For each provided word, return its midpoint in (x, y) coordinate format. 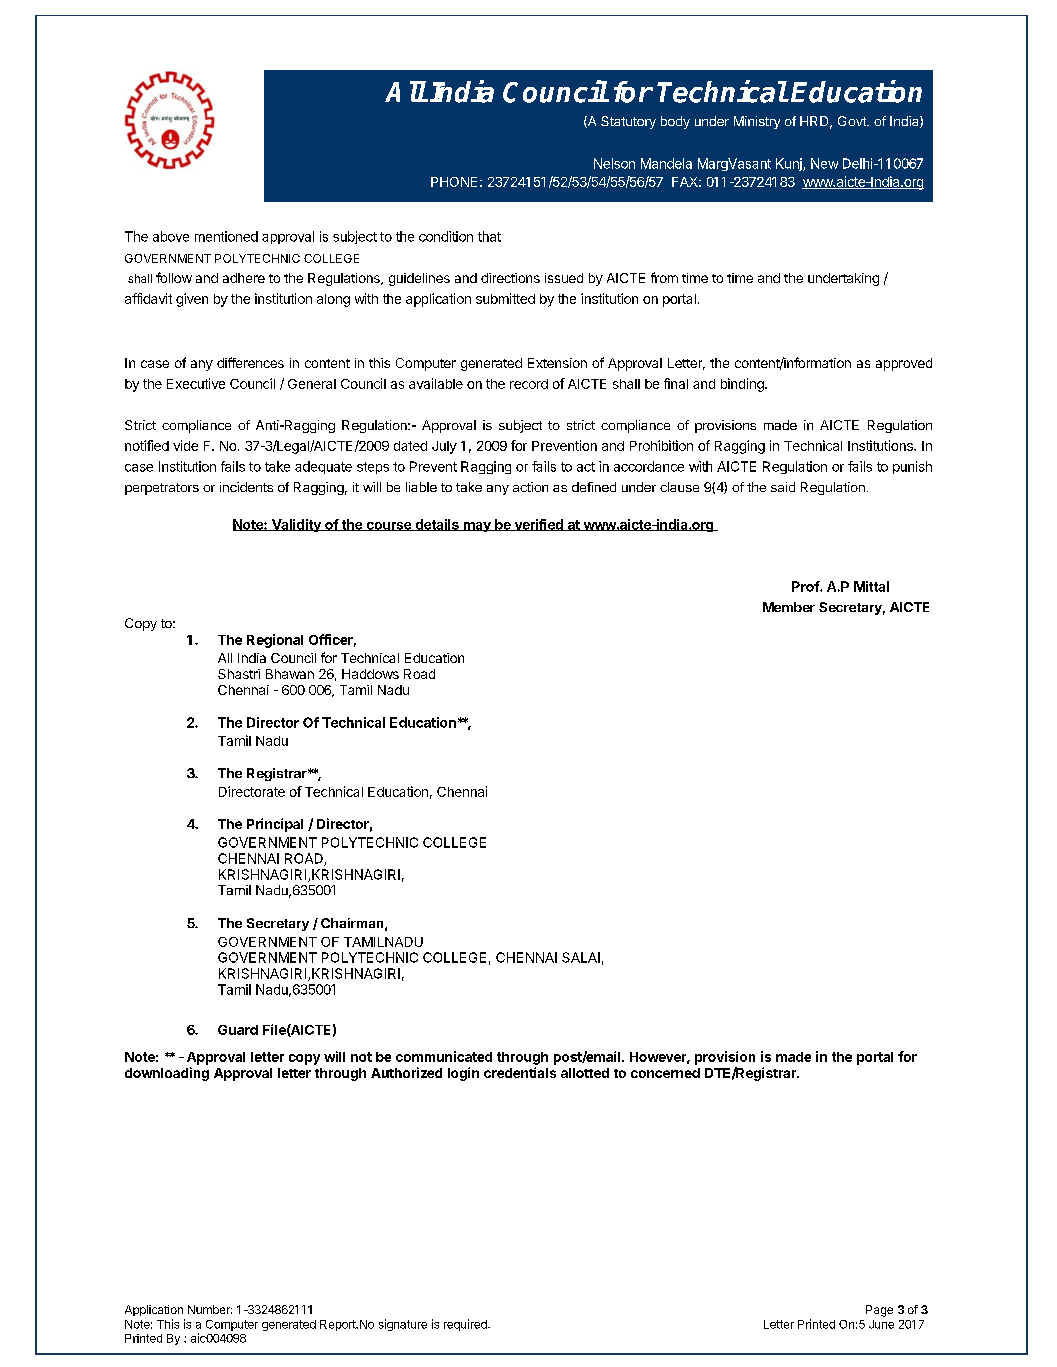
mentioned (226, 236)
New (824, 163)
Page (879, 1311)
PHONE (454, 182)
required (466, 1325)
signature (403, 1325)
